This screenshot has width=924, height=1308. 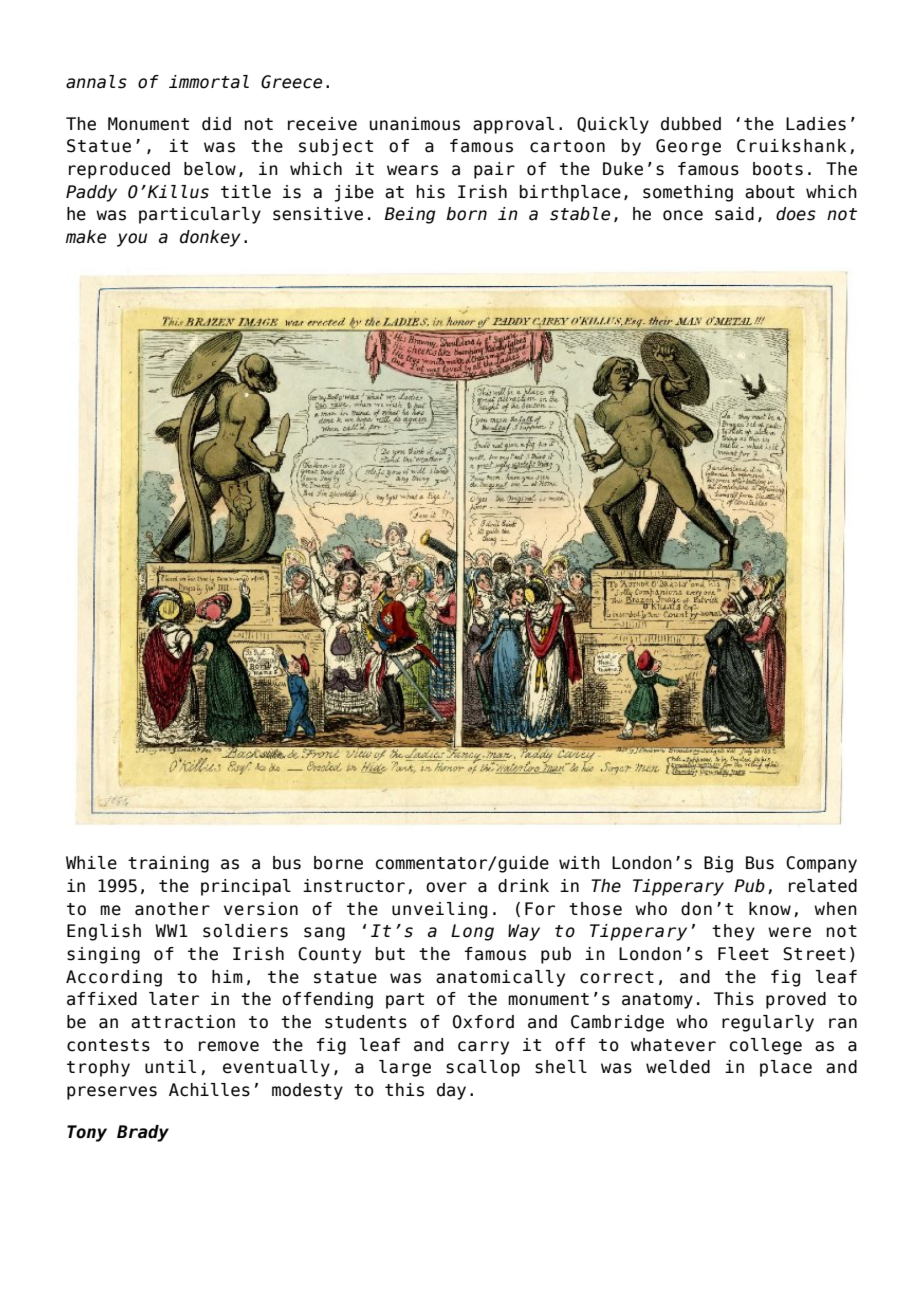 I want to click on college, so click(x=766, y=1046).
